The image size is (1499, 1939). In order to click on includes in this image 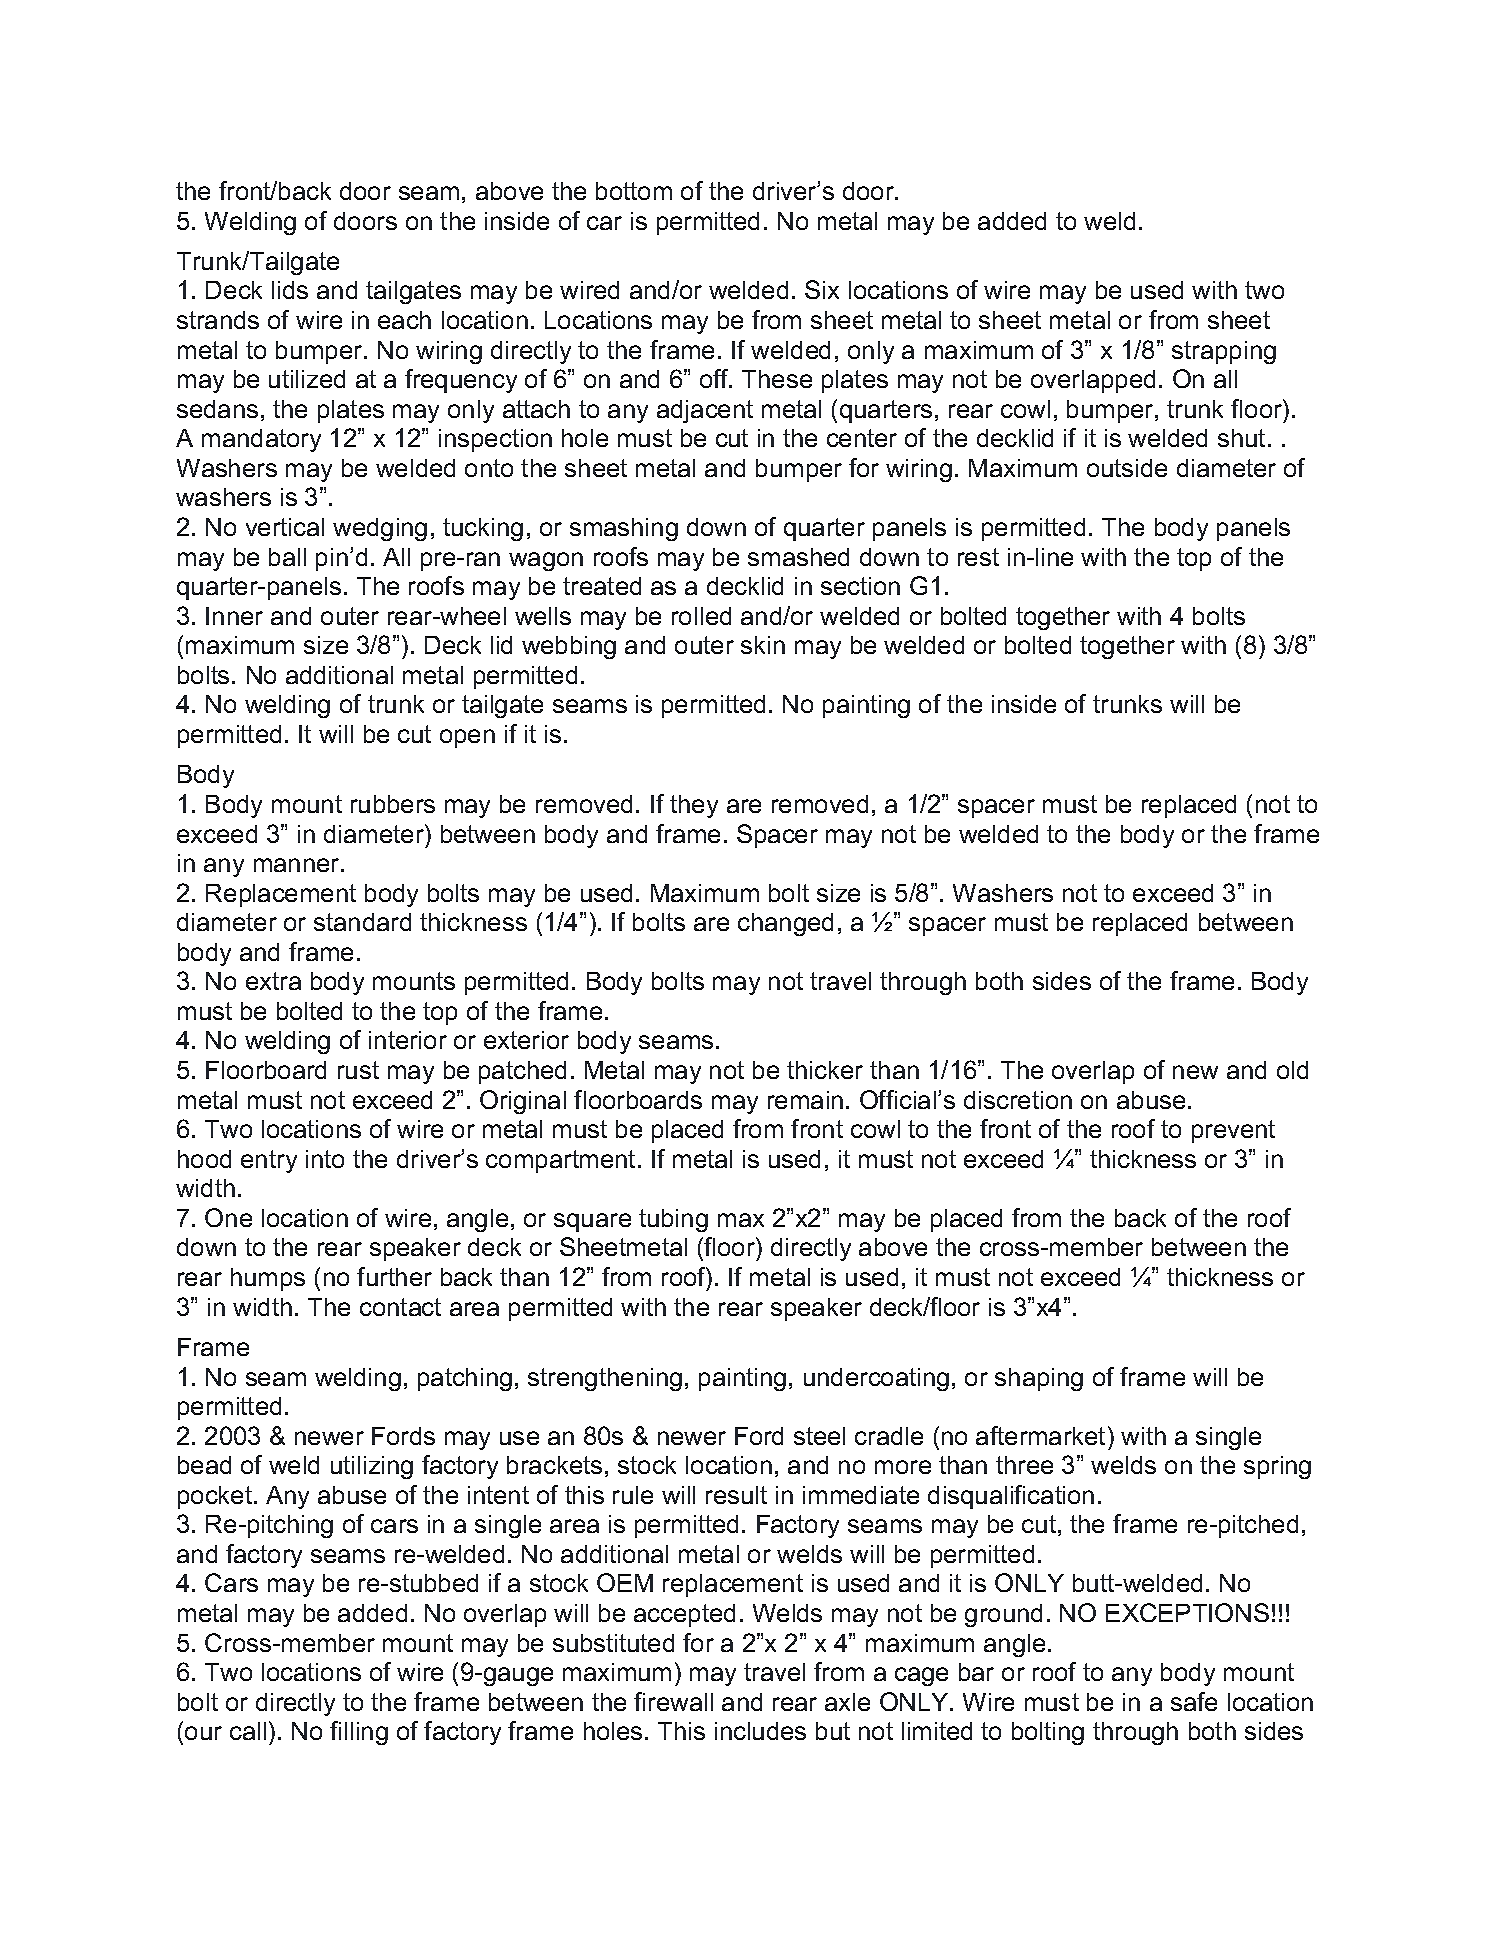, I will do `click(760, 1731)`.
